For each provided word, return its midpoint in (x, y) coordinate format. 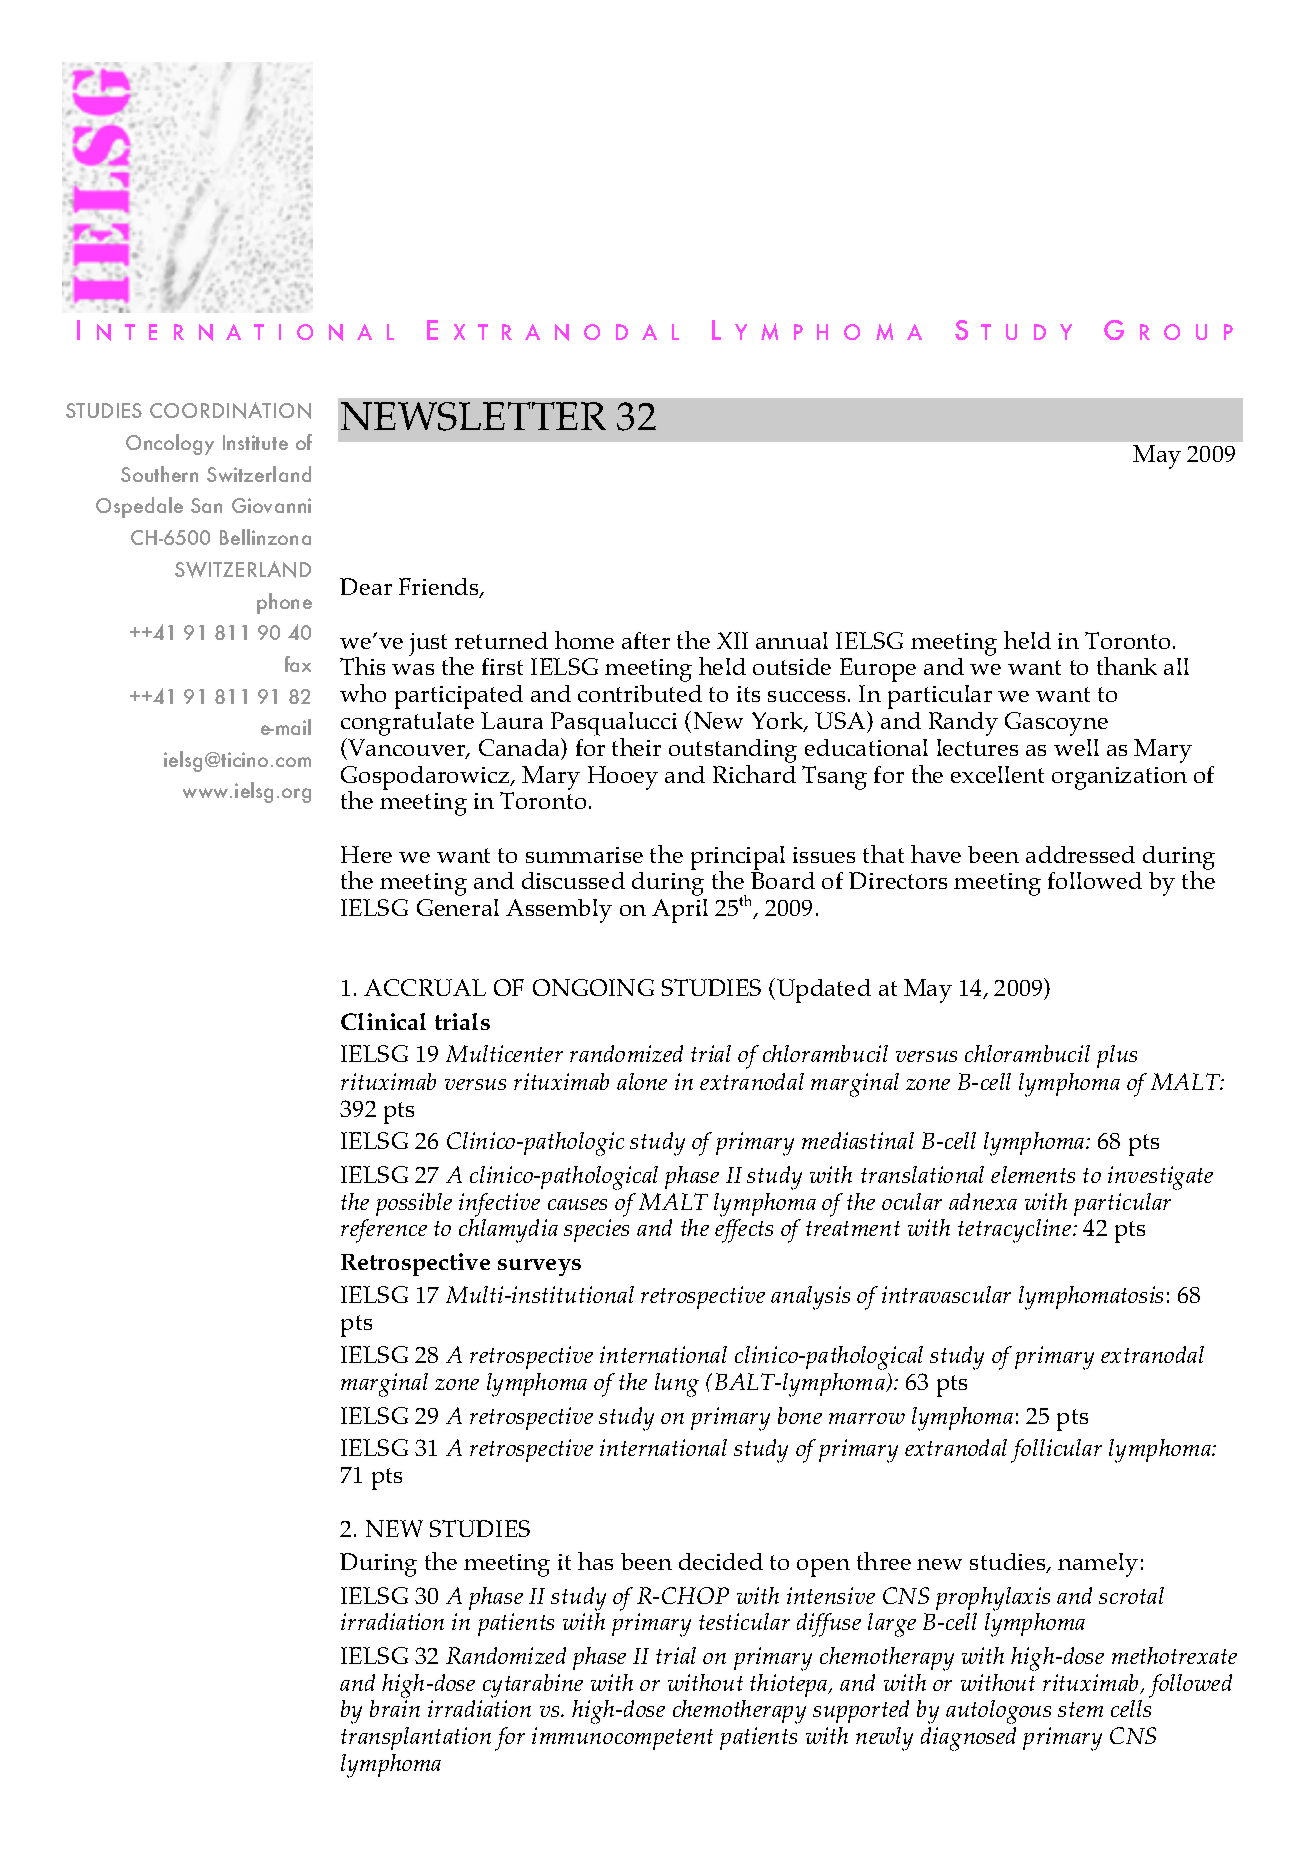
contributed (640, 693)
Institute (255, 442)
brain (395, 1708)
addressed (1080, 854)
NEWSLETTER (473, 416)
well (1076, 747)
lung (677, 1385)
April (680, 911)
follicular (1056, 1451)
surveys (539, 1267)
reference (384, 1231)
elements (1033, 1174)
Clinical (383, 1021)
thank (1127, 666)
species (596, 1230)
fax (298, 664)
